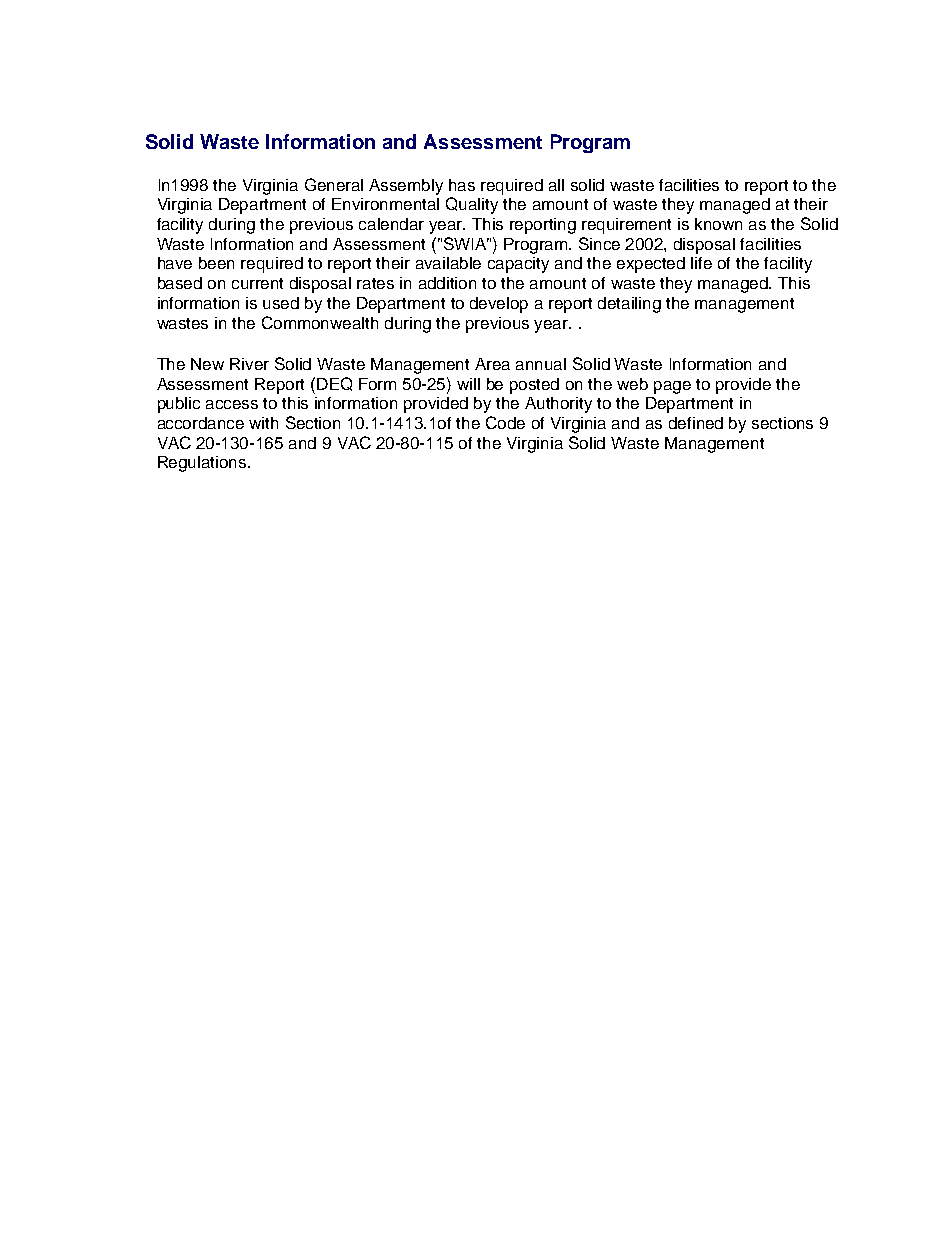  Describe the element at coordinates (696, 423) in the screenshot. I see `defined` at that location.
